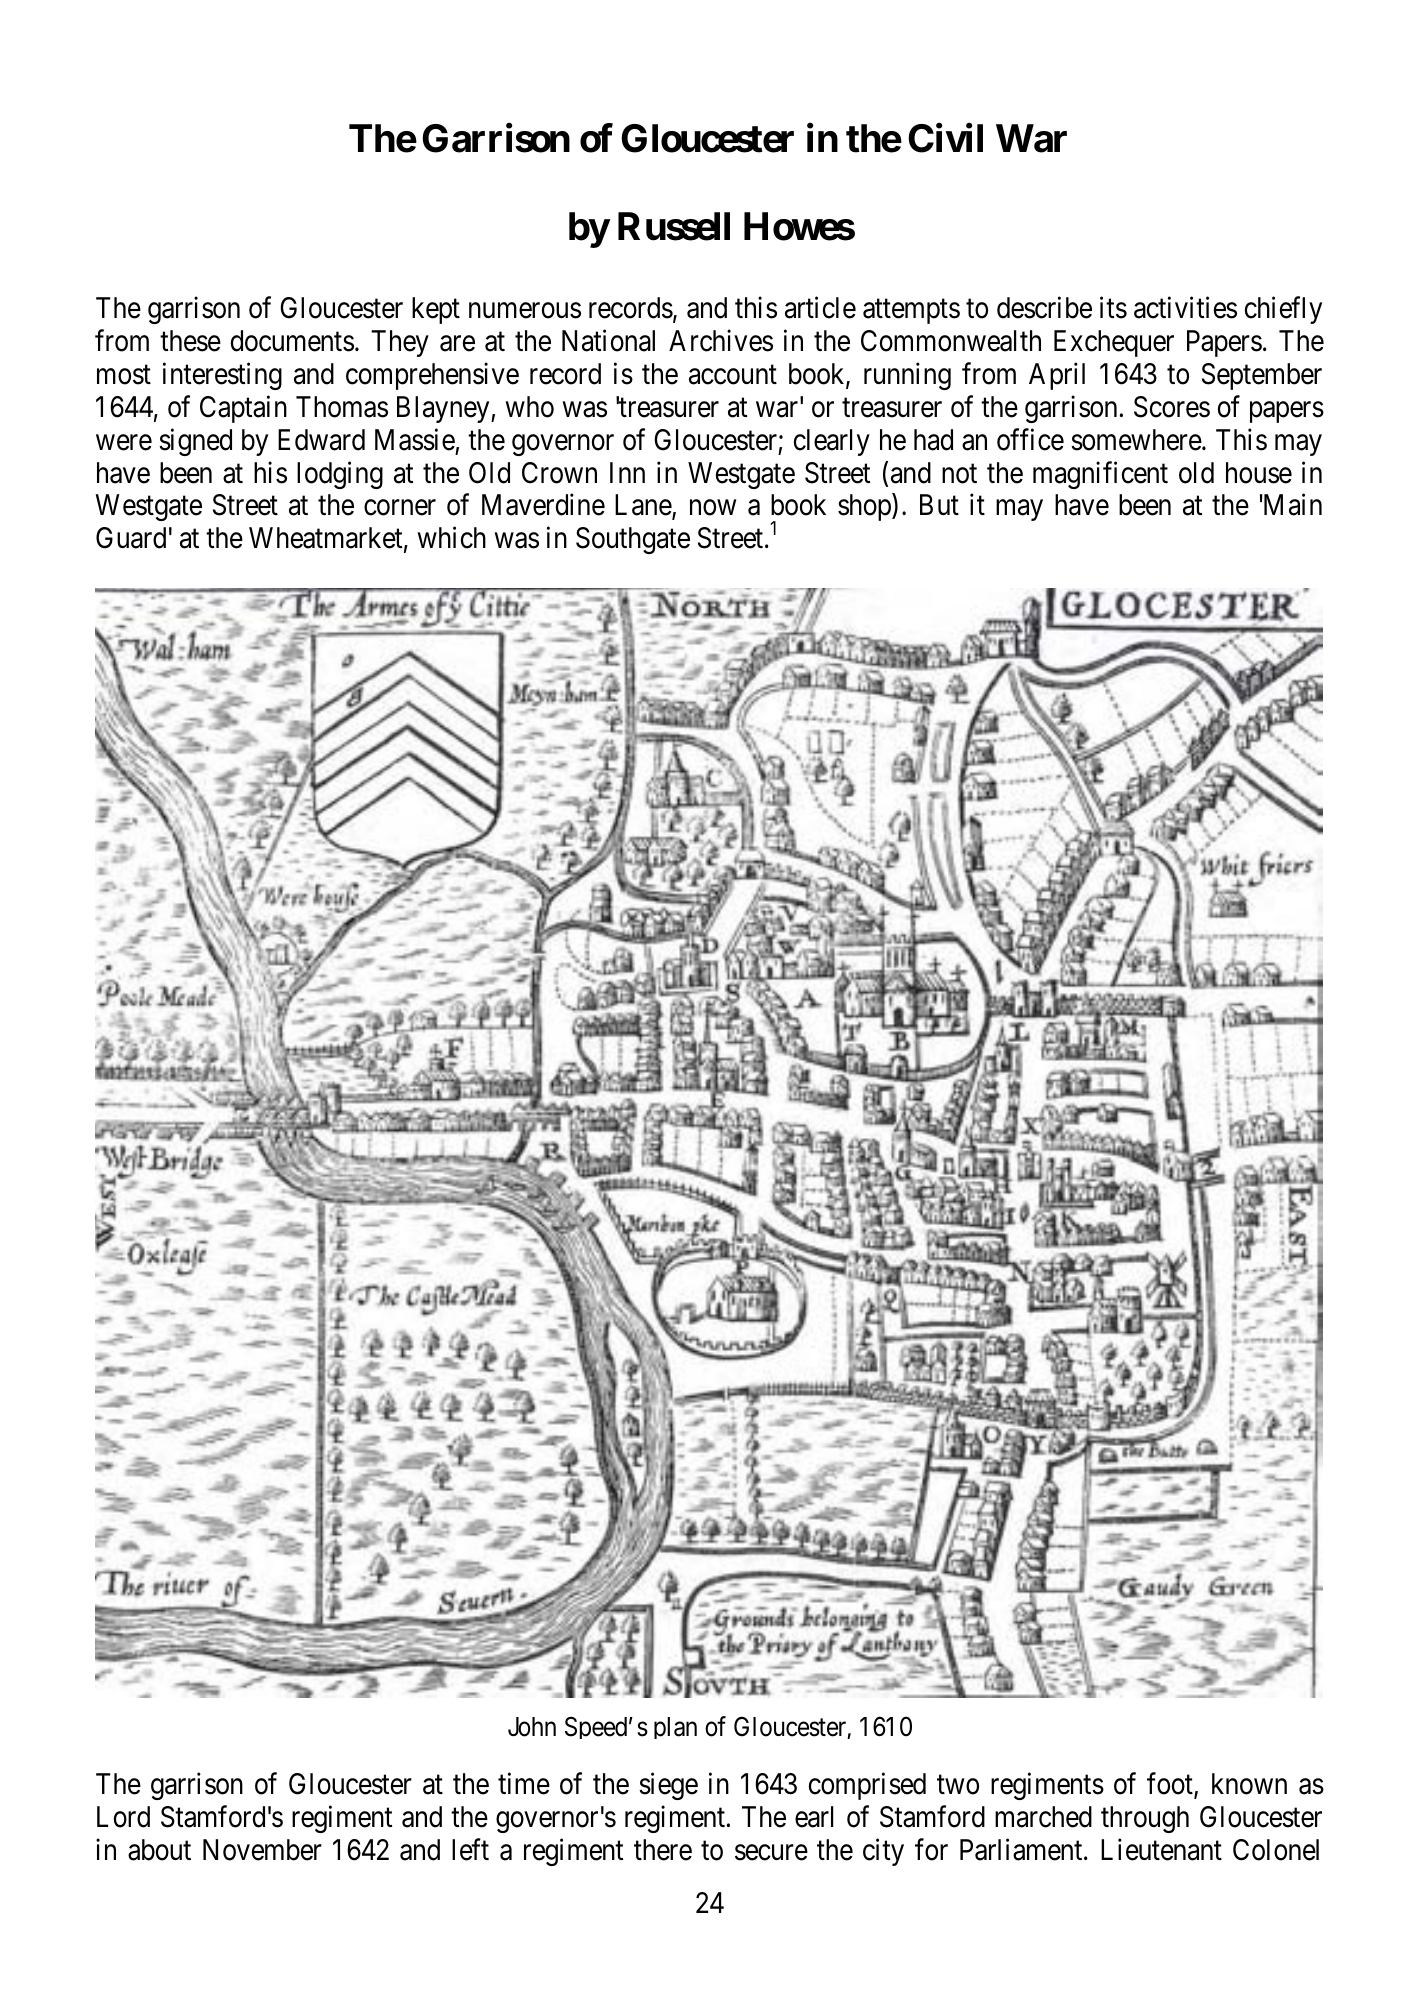 This screenshot has height=2005, width=1417. What do you see at coordinates (292, 341) in the screenshot?
I see `documents` at bounding box center [292, 341].
